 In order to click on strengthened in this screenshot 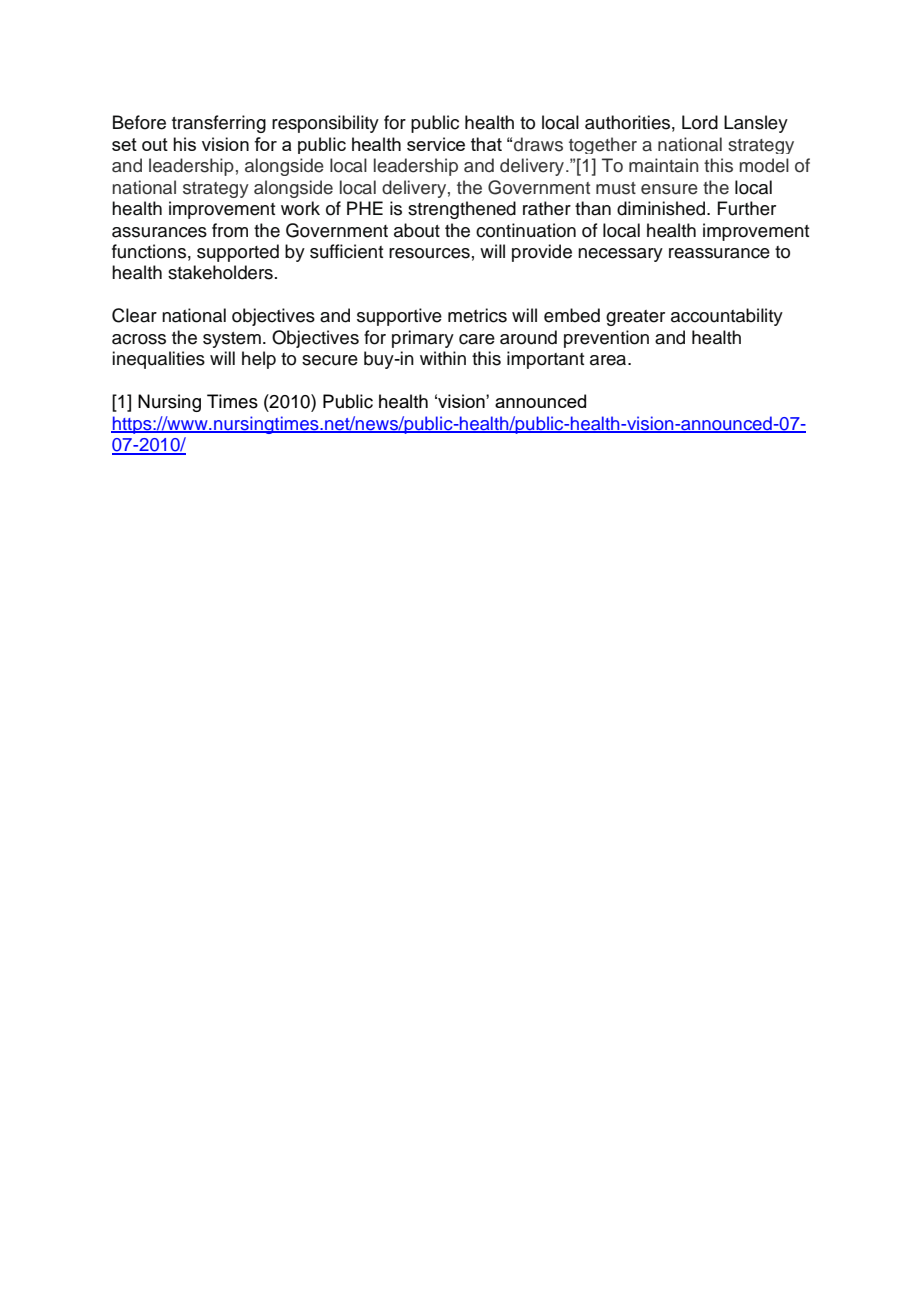, I will do `click(462, 210)`.
